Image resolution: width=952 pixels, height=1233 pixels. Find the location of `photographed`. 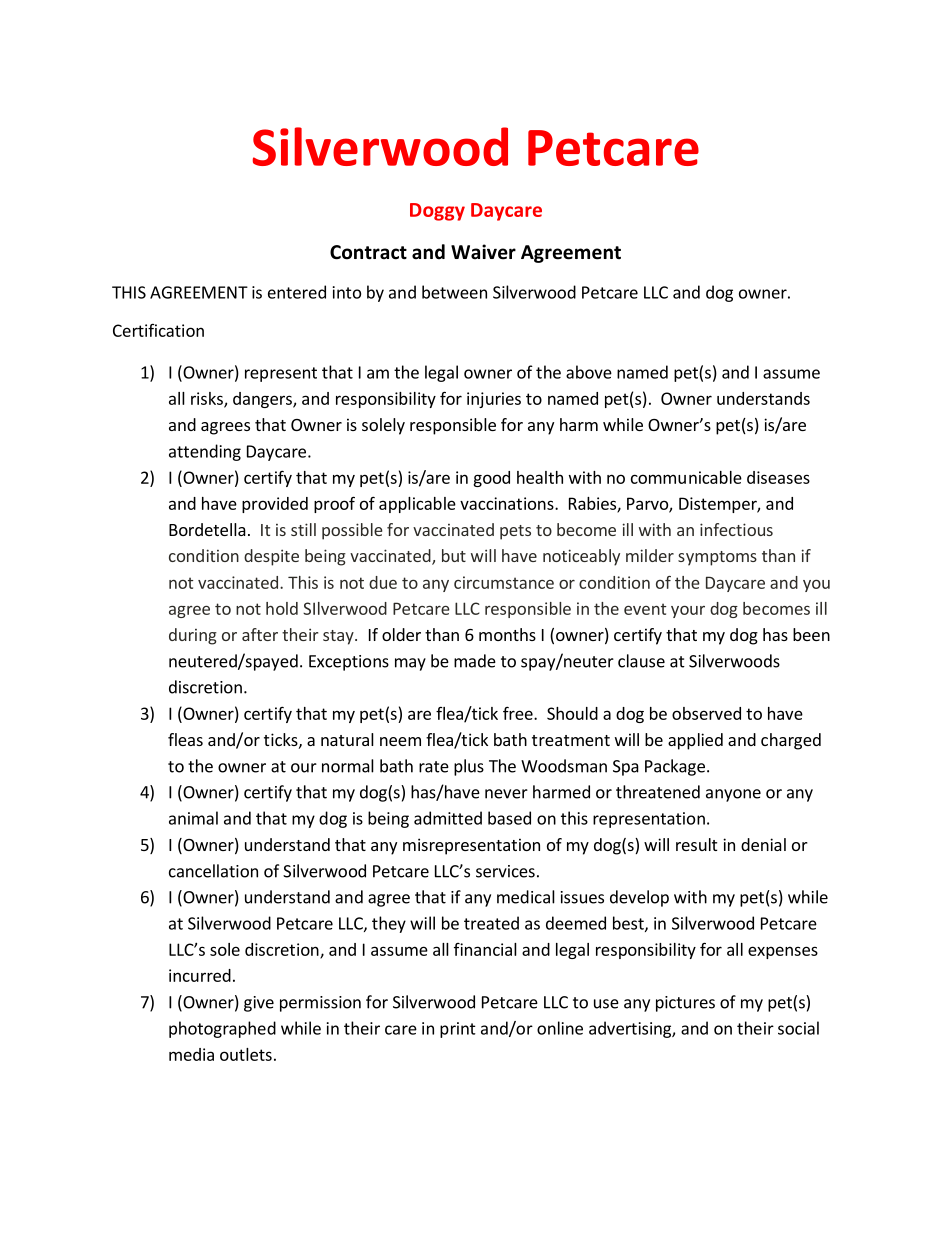

photographed is located at coordinates (222, 1029).
